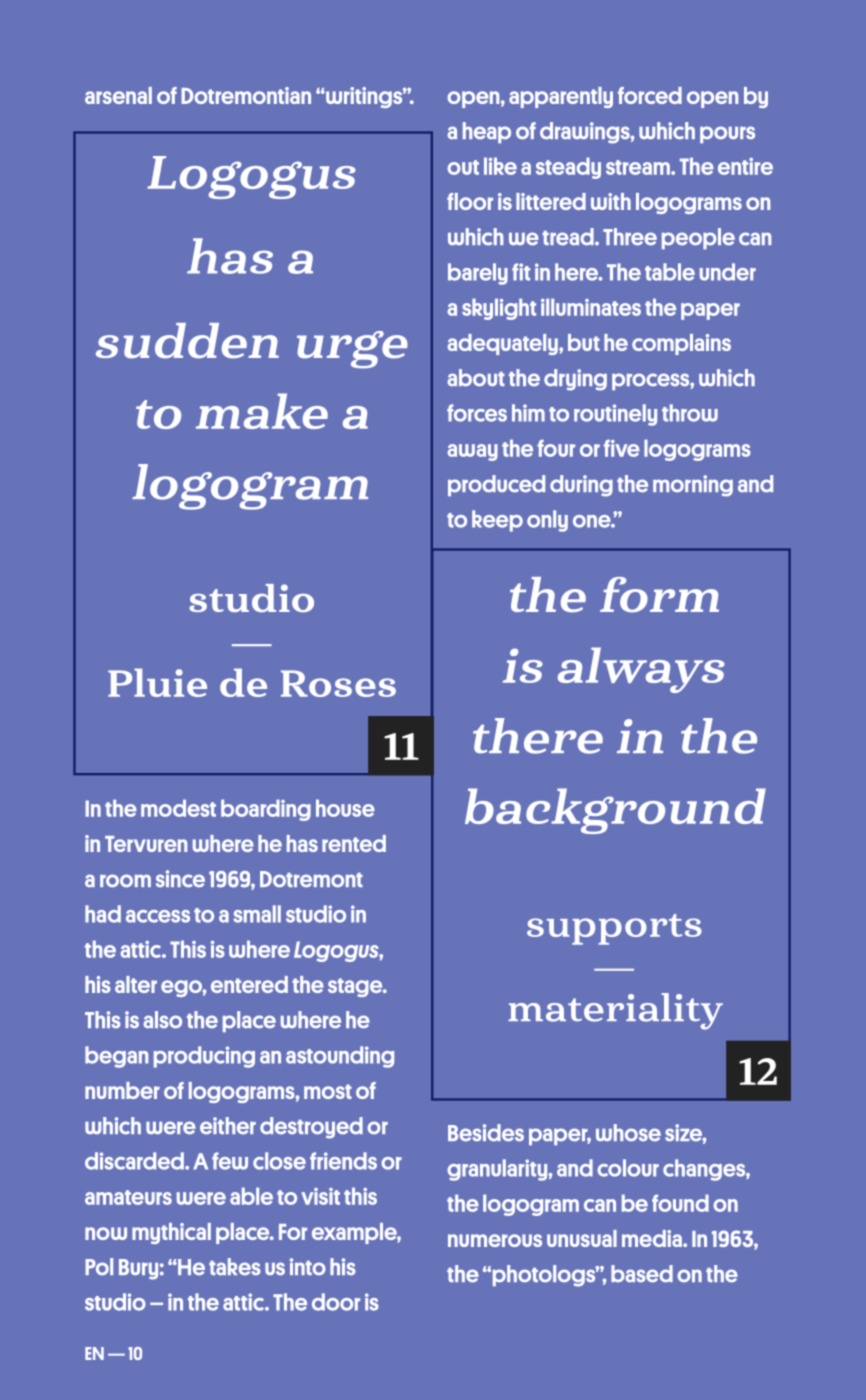 The image size is (866, 1400). Describe the element at coordinates (477, 413) in the screenshot. I see `forces` at that location.
